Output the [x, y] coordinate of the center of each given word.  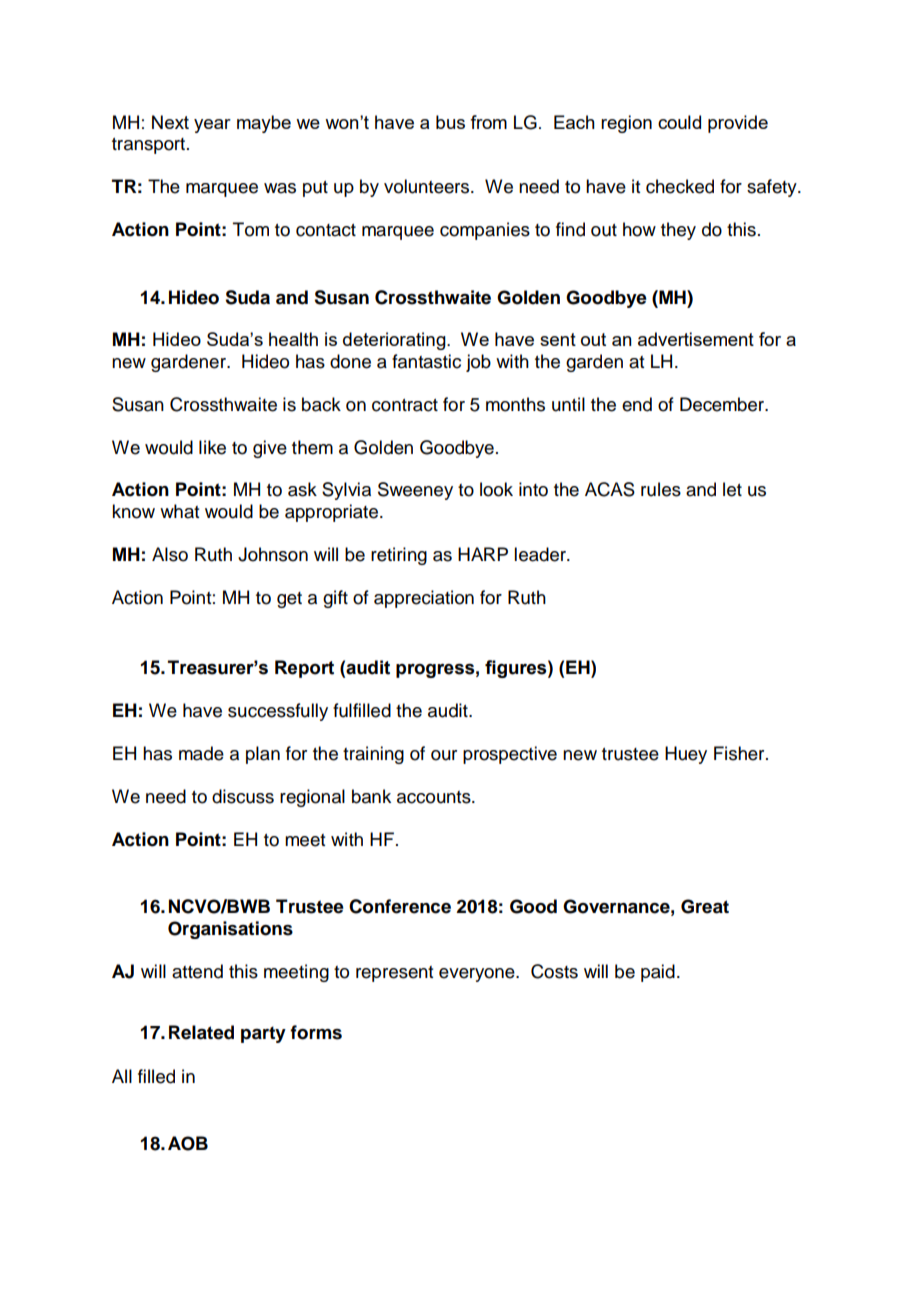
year [212, 126]
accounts [435, 797]
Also [170, 554]
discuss [243, 796]
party [263, 1034]
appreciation [424, 599]
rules [661, 489]
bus [450, 122]
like [212, 447]
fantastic [426, 361]
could [679, 122]
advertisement [696, 339]
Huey [686, 755]
